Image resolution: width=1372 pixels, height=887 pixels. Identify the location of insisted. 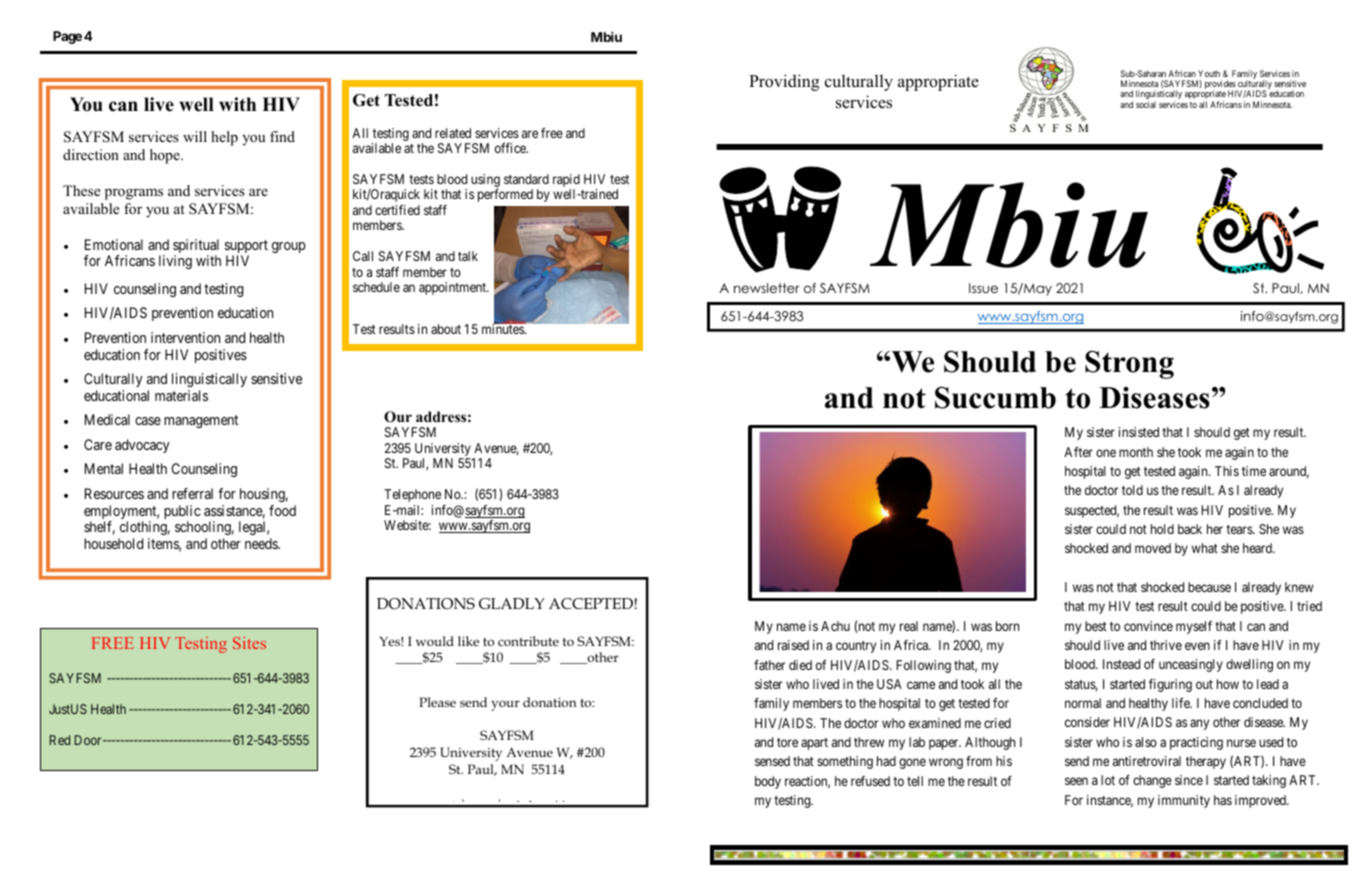
(1139, 432).
